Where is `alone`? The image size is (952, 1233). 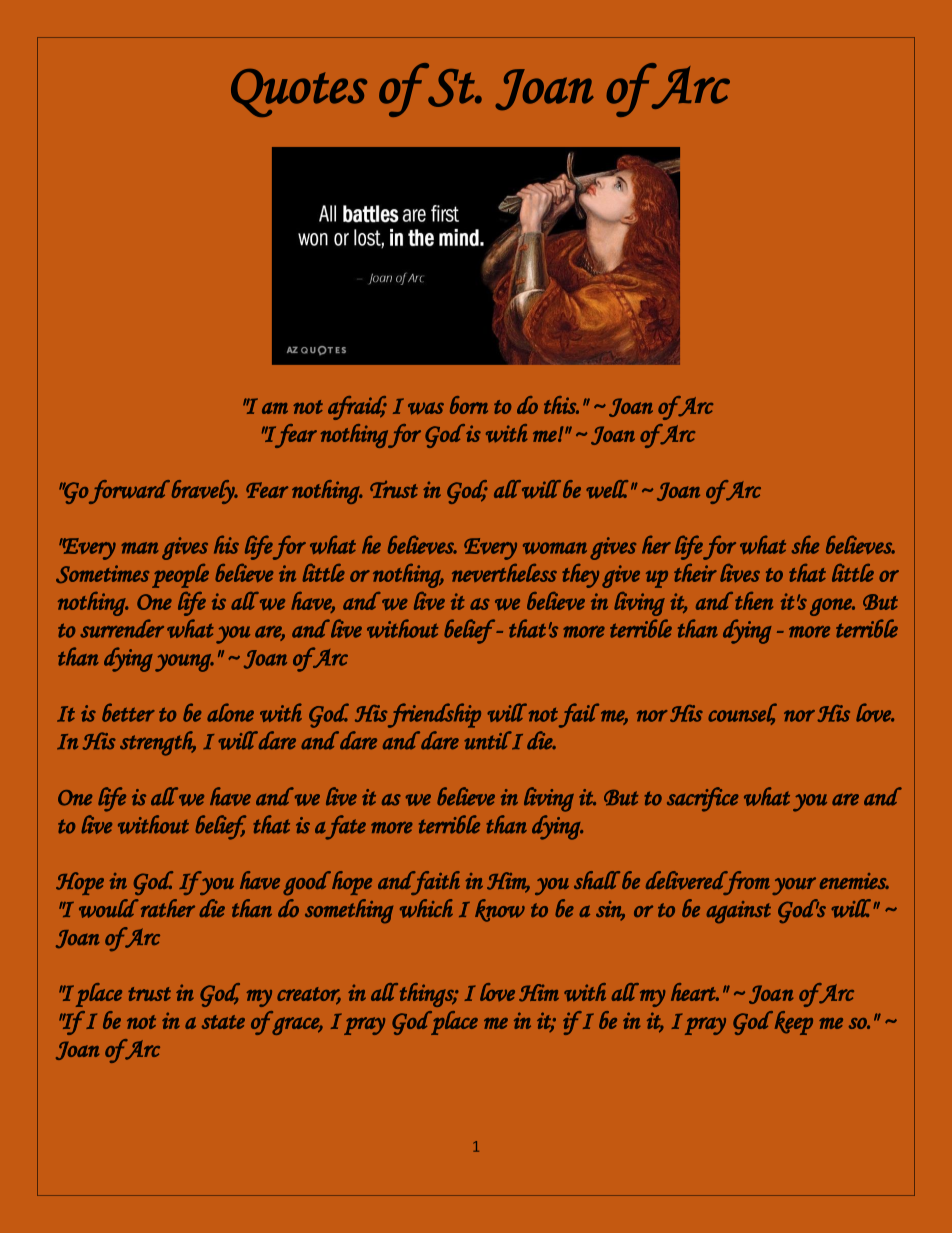 alone is located at coordinates (230, 712).
